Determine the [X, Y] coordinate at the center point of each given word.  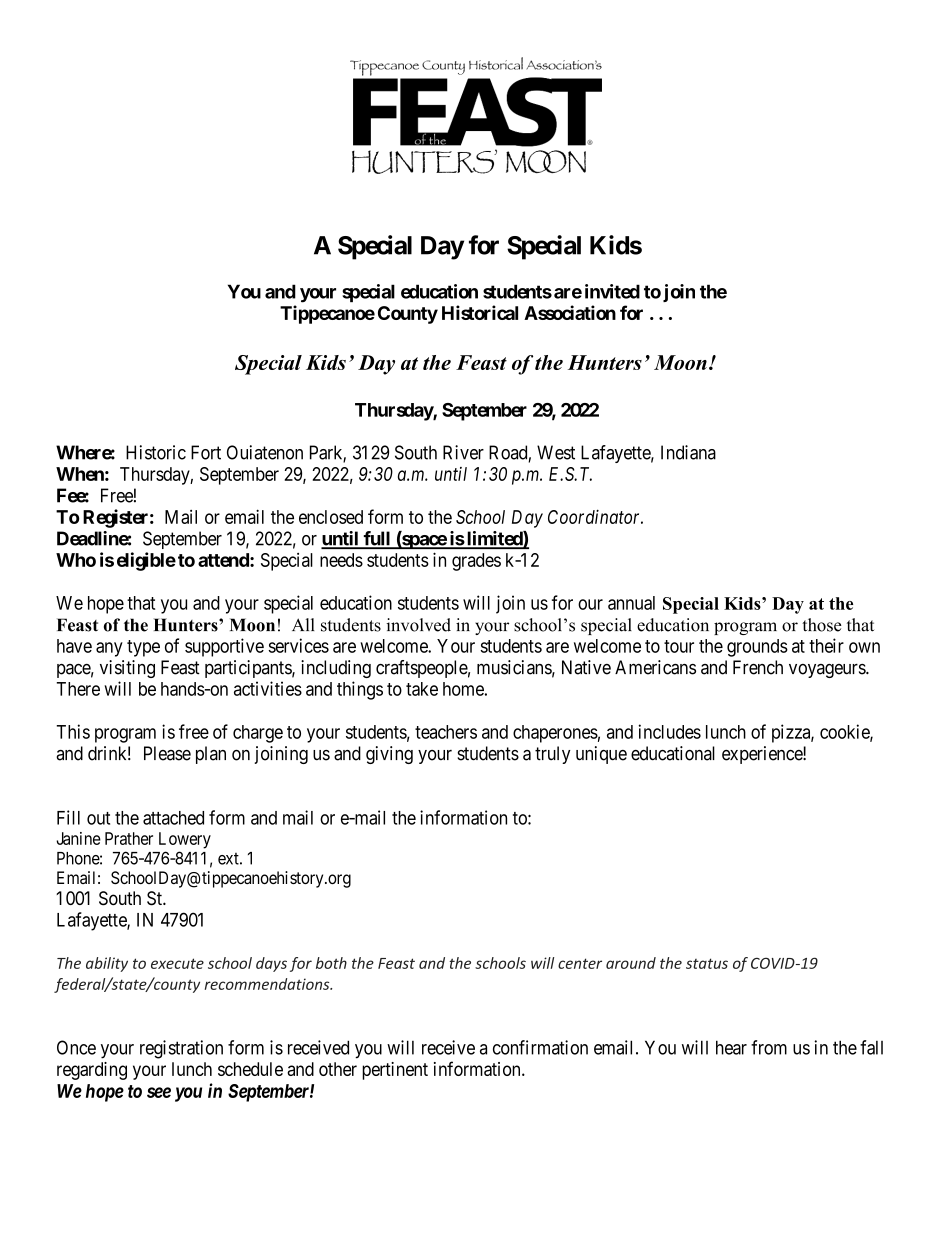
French [758, 667]
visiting [127, 669]
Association [570, 312]
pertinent [395, 1071]
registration [181, 1049]
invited [612, 291]
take [422, 689]
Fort [206, 452]
